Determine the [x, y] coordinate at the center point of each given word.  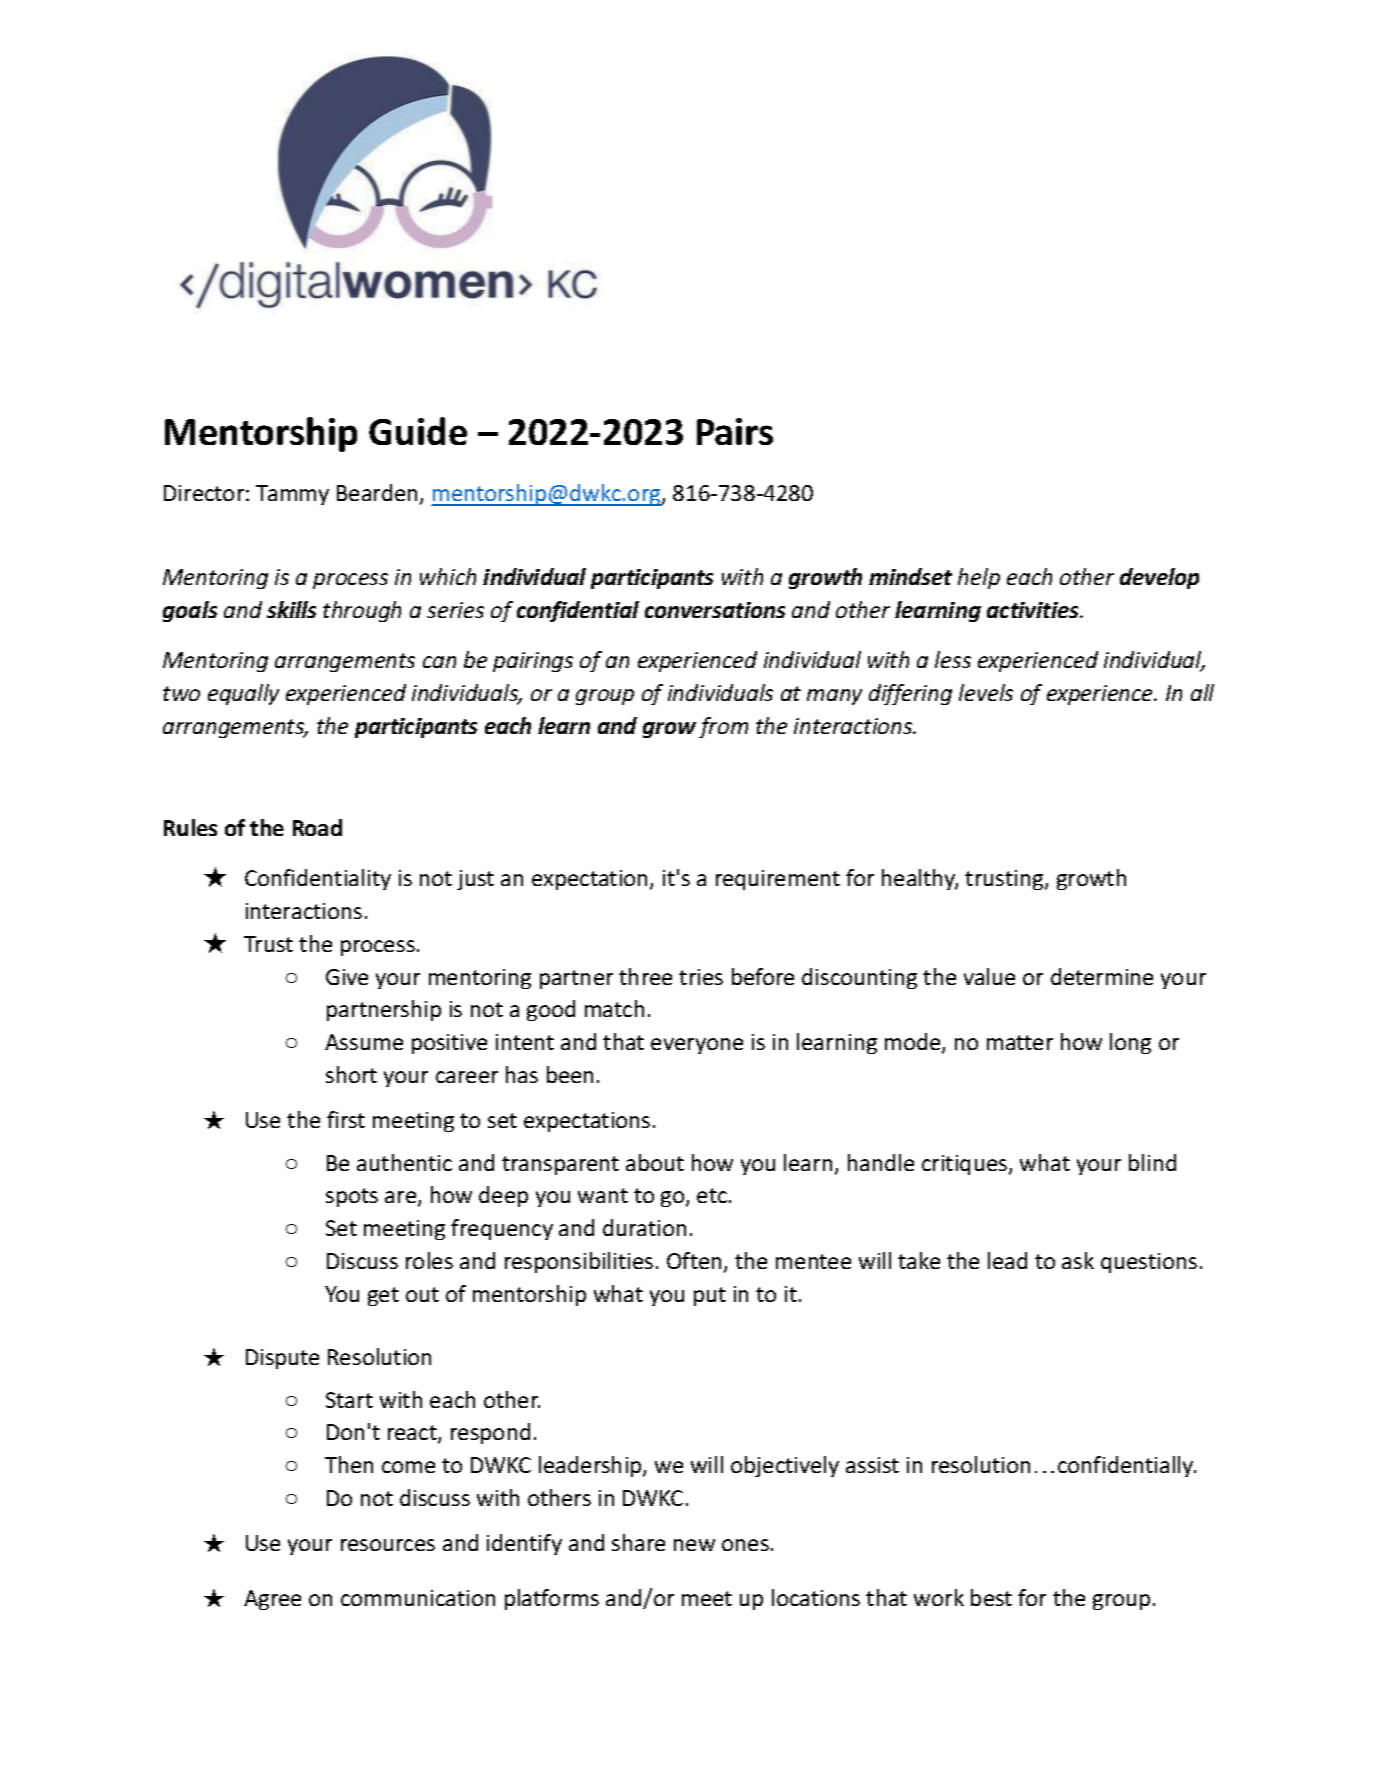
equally [243, 694]
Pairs [735, 431]
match [614, 1008]
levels [986, 692]
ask [1078, 1260]
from [723, 727]
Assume [364, 1042]
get [383, 1296]
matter [1020, 1042]
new [694, 1545]
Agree [272, 1600]
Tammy [292, 495]
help [979, 578]
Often [694, 1260]
